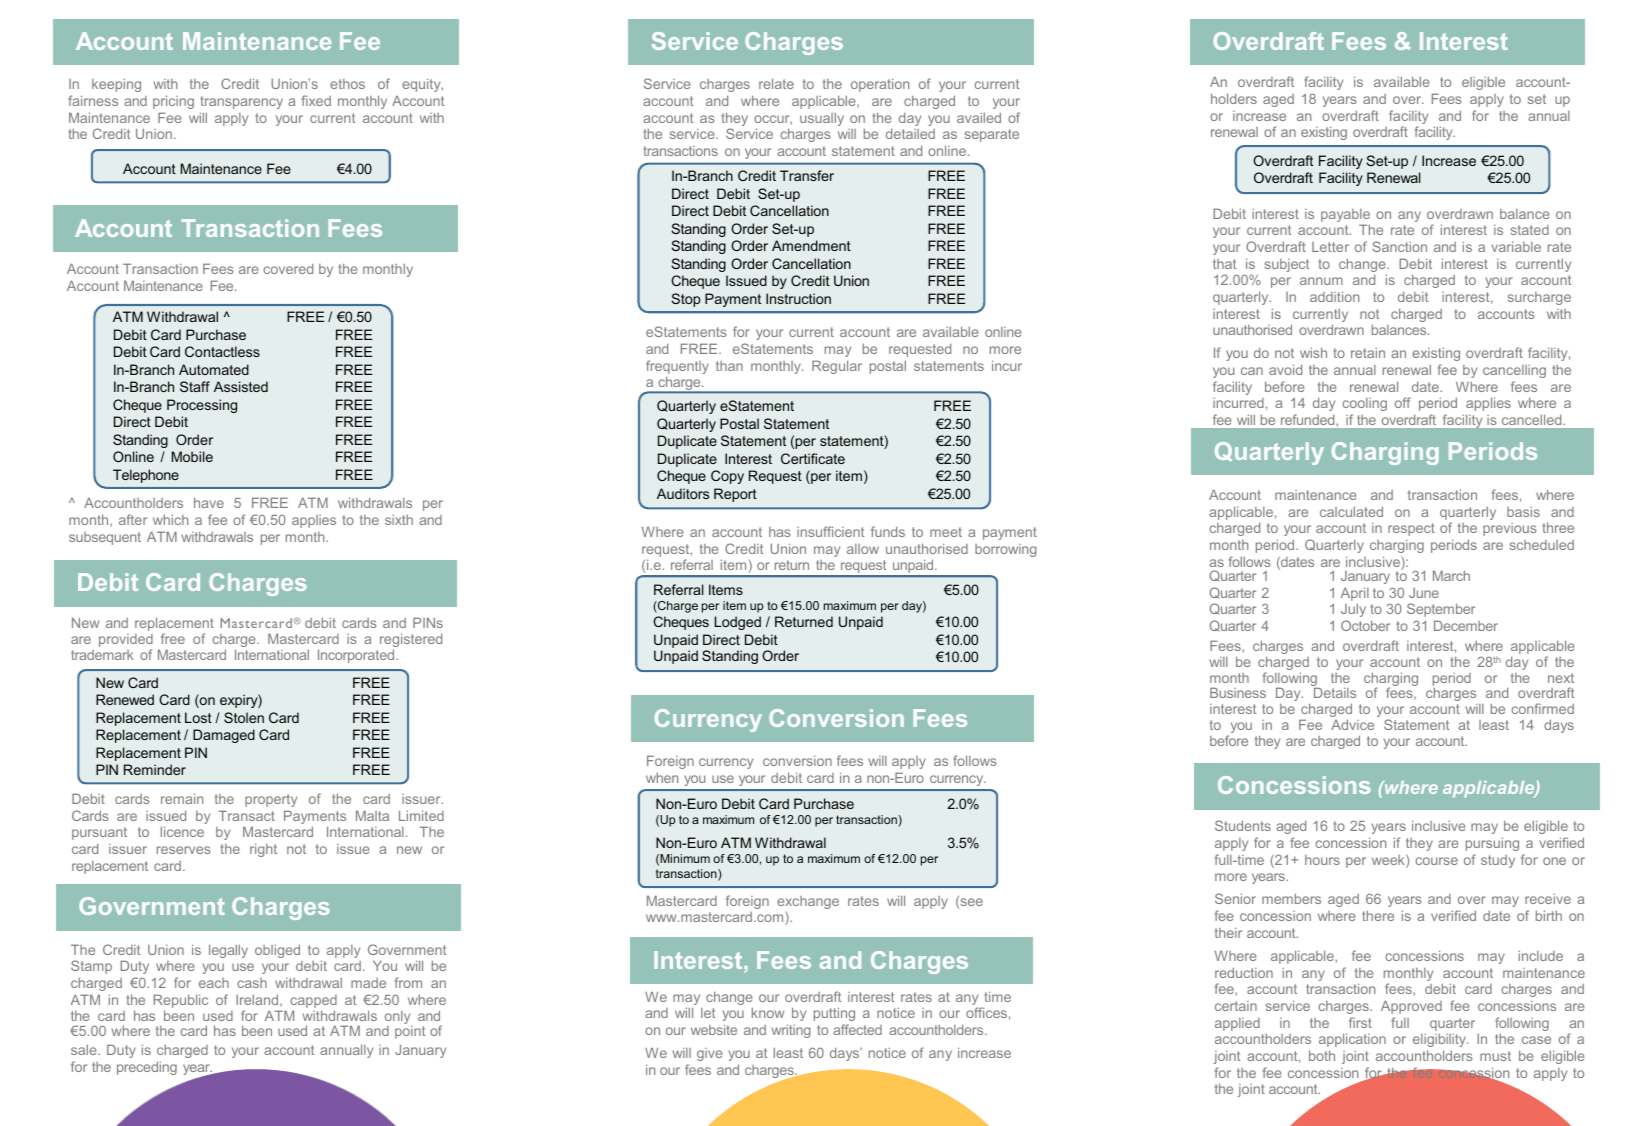 This screenshot has width=1627, height=1126. I want to click on payable, so click(1345, 217).
